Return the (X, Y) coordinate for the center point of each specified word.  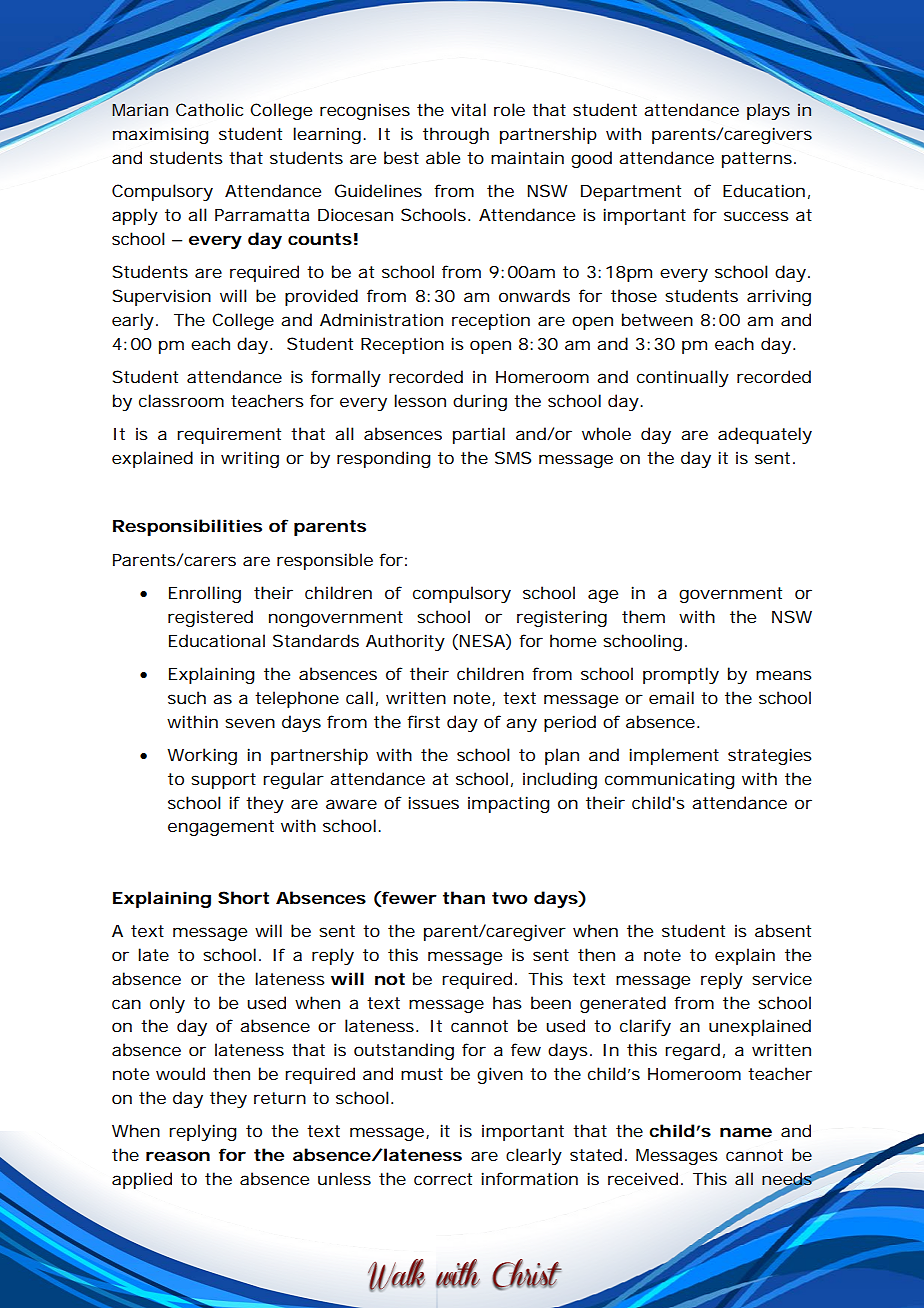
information (529, 1178)
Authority (405, 642)
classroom (181, 400)
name (746, 1132)
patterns (759, 160)
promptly (681, 675)
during (480, 402)
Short (243, 897)
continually (683, 378)
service (782, 978)
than (464, 897)
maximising (161, 135)
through (456, 135)
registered (210, 618)
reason (178, 1156)
